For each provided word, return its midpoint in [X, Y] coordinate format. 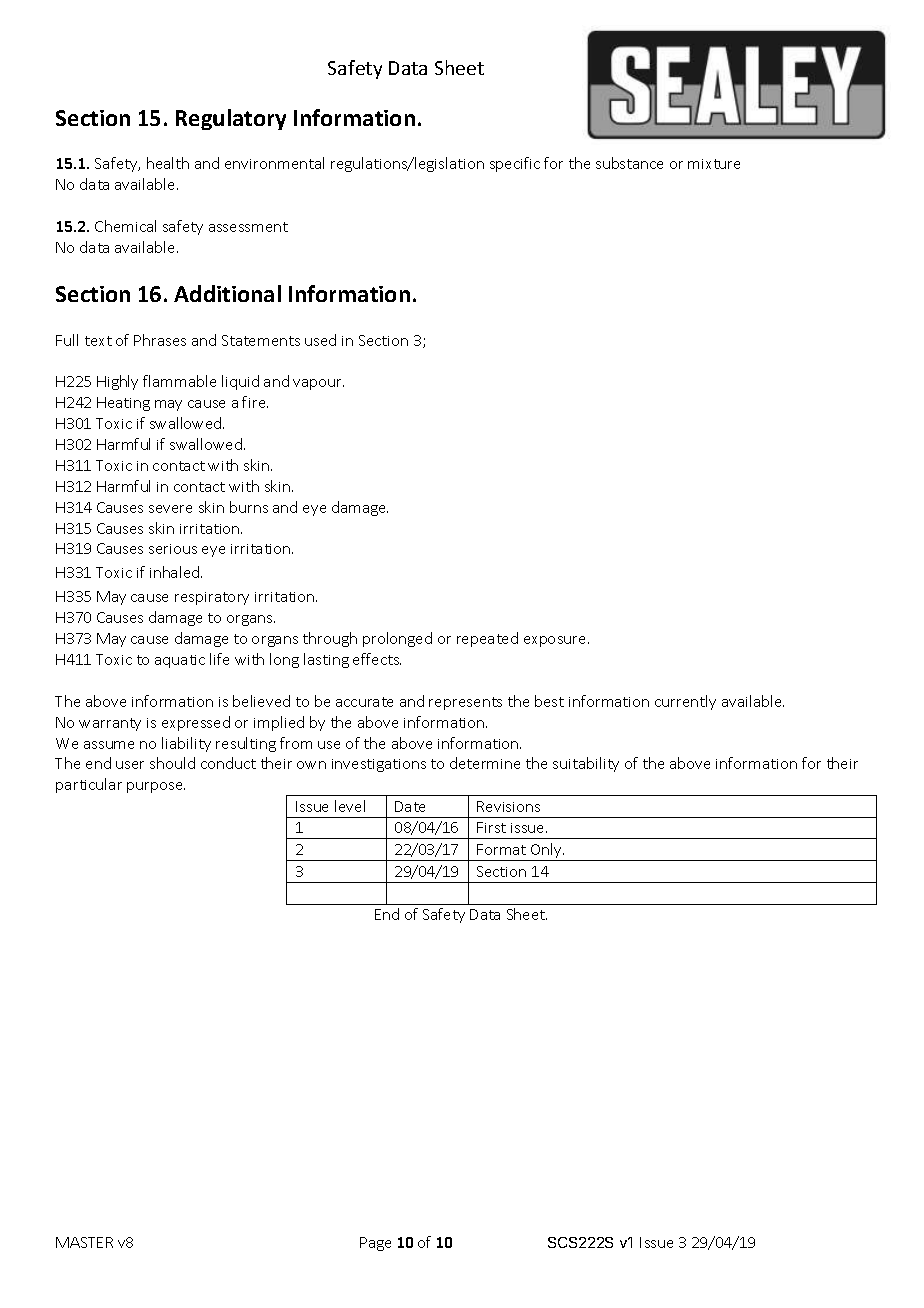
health [168, 163]
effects [377, 659]
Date [410, 806]
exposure [556, 641]
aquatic [180, 661]
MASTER [84, 1242]
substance [629, 163]
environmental [274, 163]
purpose [156, 787]
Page [375, 1244]
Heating [123, 404]
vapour [318, 384]
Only [547, 852]
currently [685, 702]
